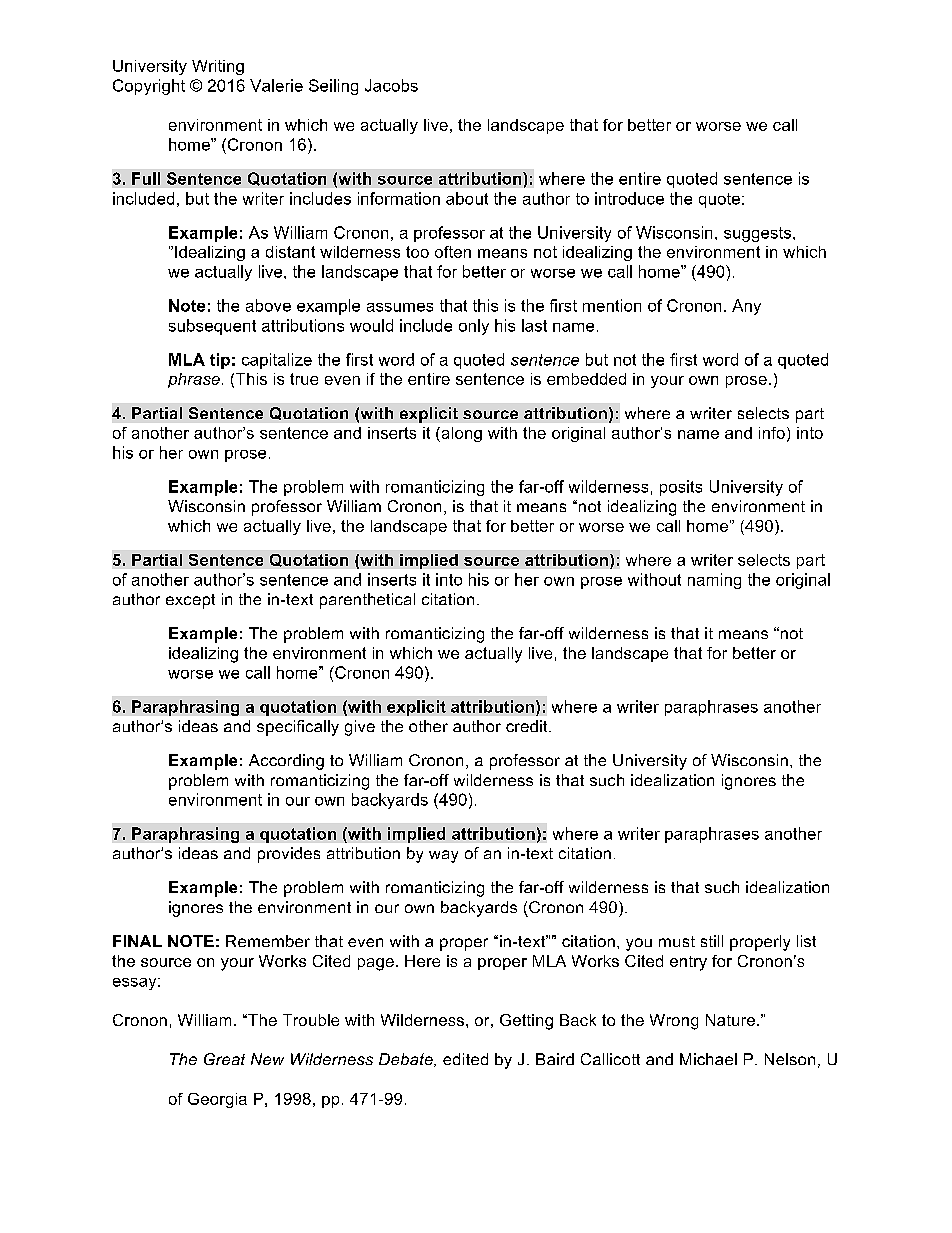  What do you see at coordinates (714, 581) in the document?
I see `naming` at bounding box center [714, 581].
